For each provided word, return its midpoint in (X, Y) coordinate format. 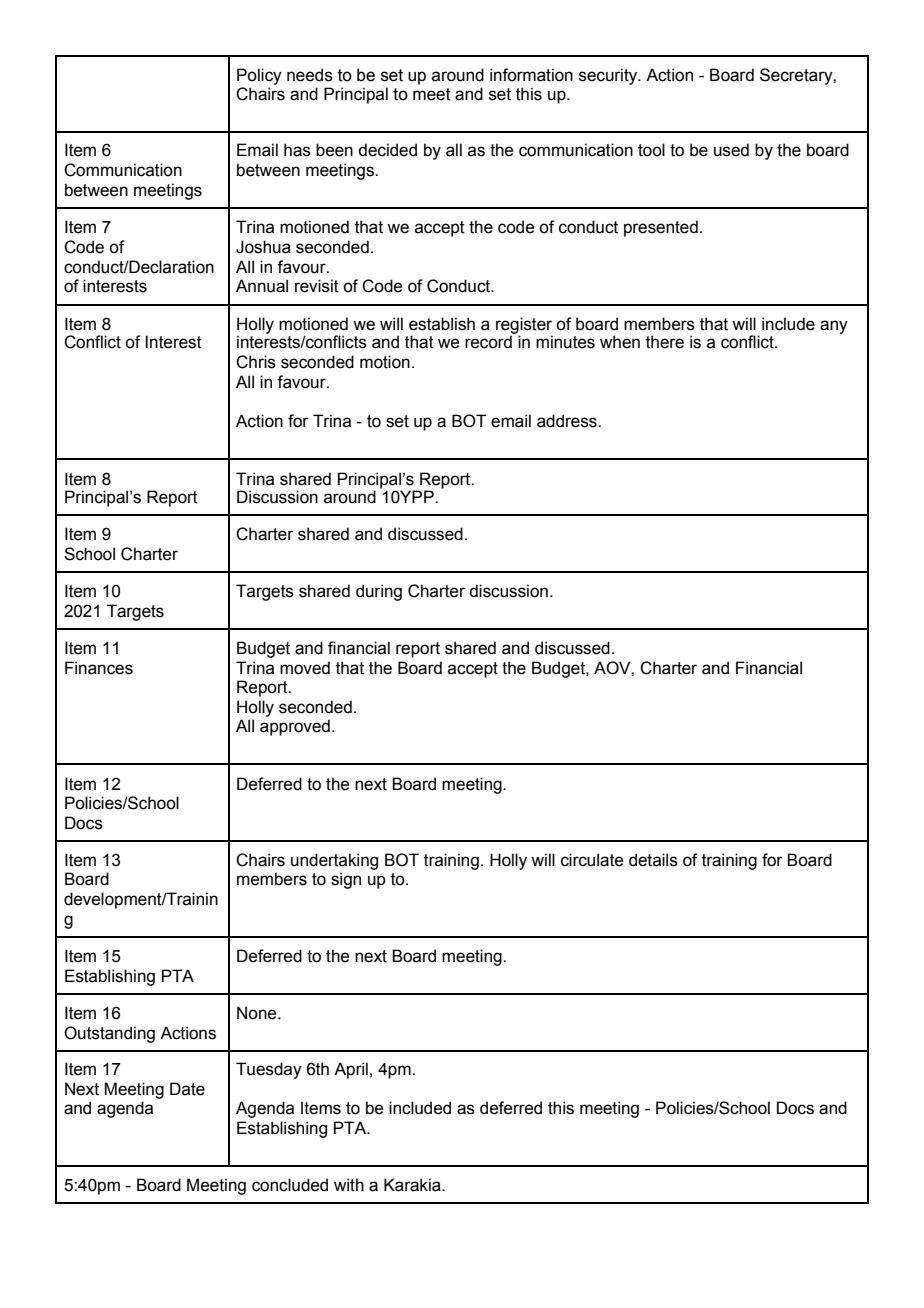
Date (187, 1089)
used (731, 150)
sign (346, 880)
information (531, 75)
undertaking (334, 861)
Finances (99, 668)
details (653, 860)
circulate (592, 860)
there (665, 342)
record (489, 341)
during (379, 592)
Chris (256, 362)
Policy (259, 76)
